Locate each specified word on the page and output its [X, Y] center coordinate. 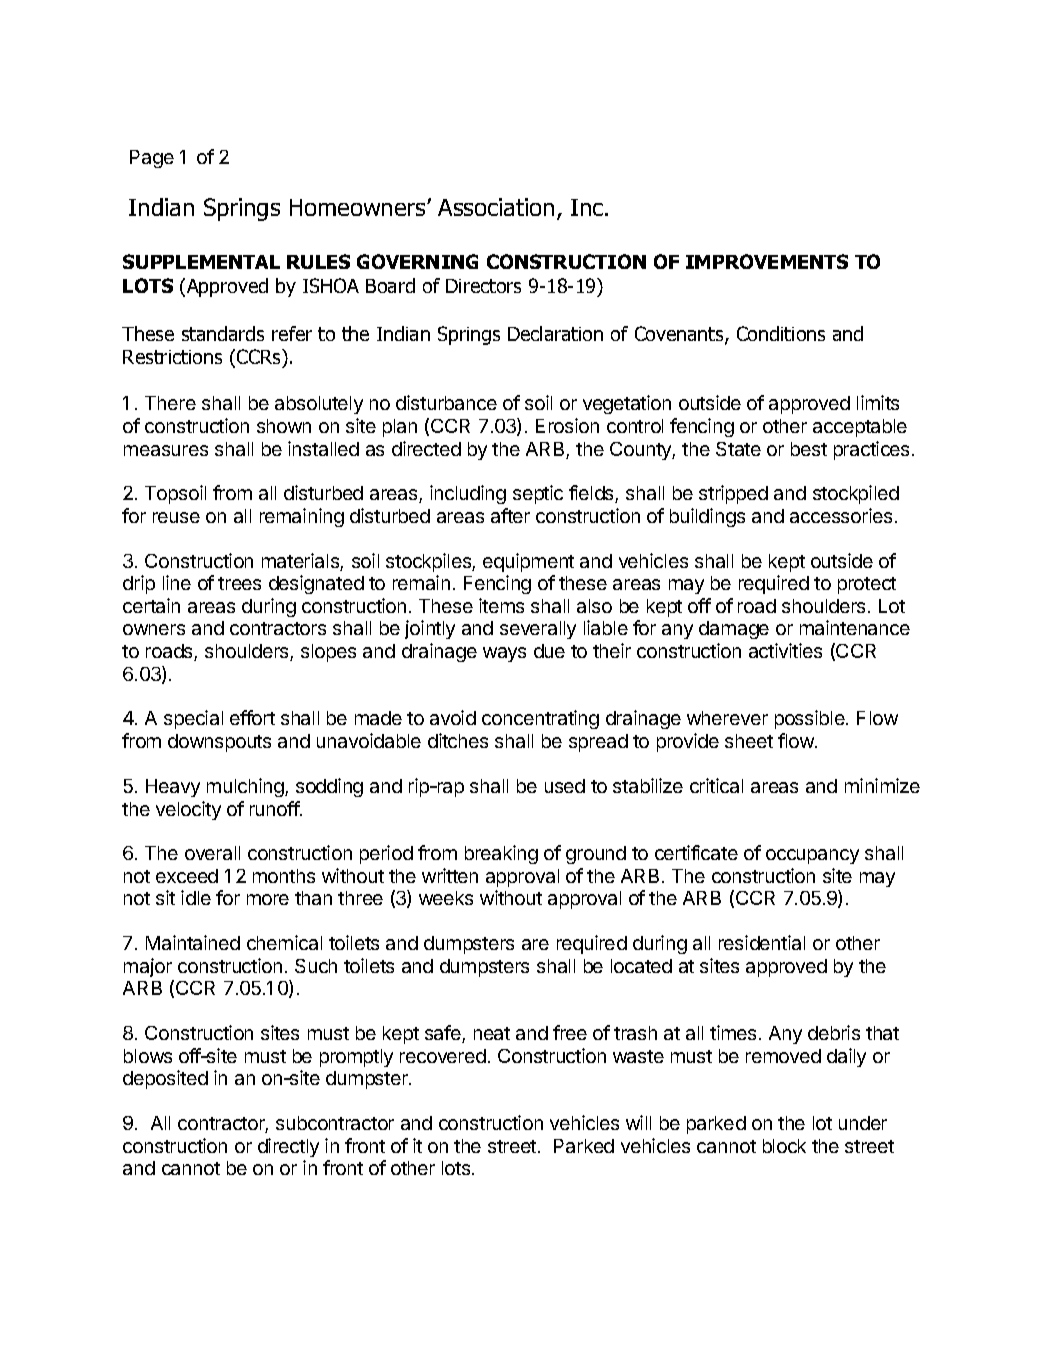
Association [496, 207]
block [784, 1146]
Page [152, 159]
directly [288, 1147]
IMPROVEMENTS [767, 261]
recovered [443, 1056]
